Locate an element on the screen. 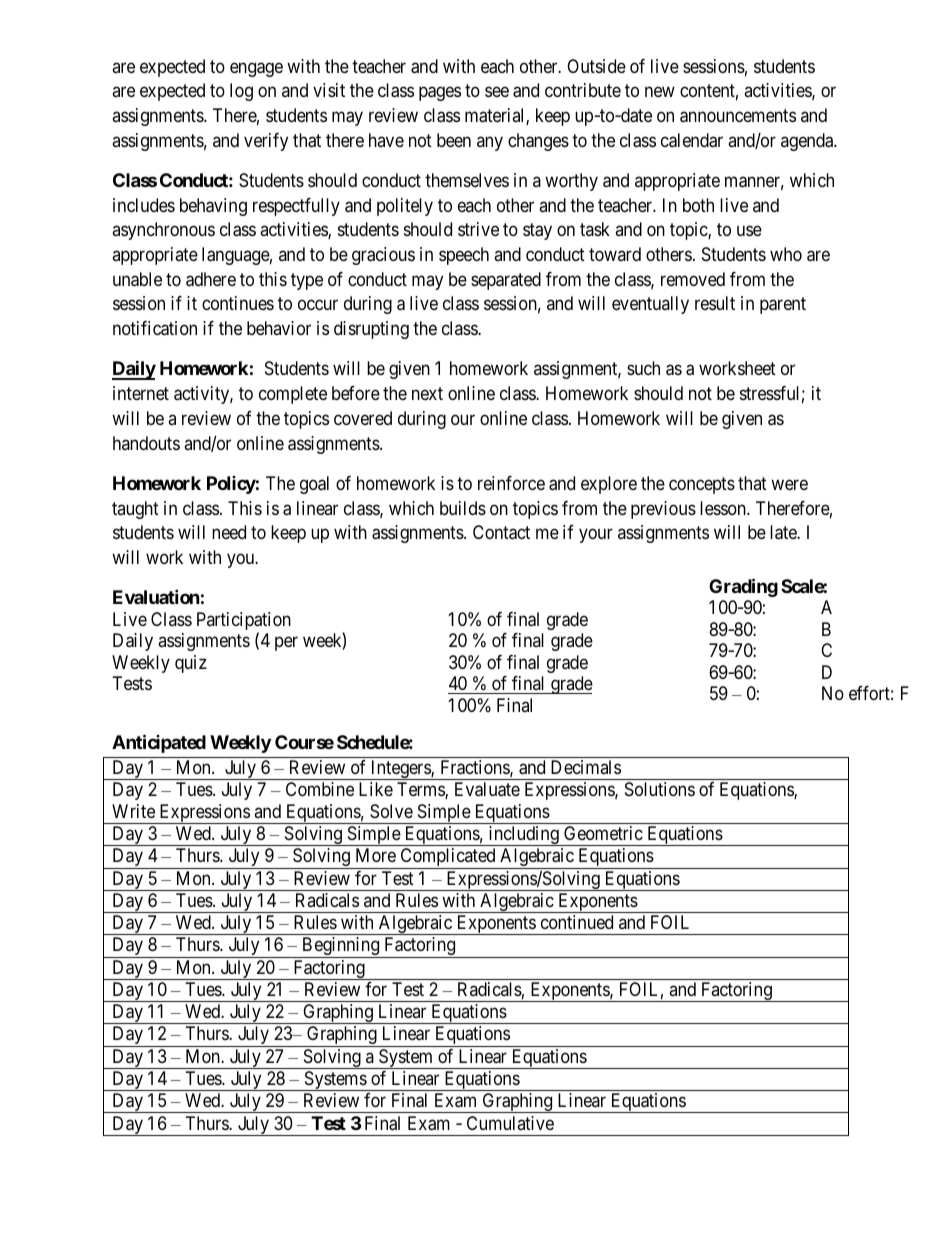 This screenshot has width=952, height=1233. Beginning is located at coordinates (341, 947).
